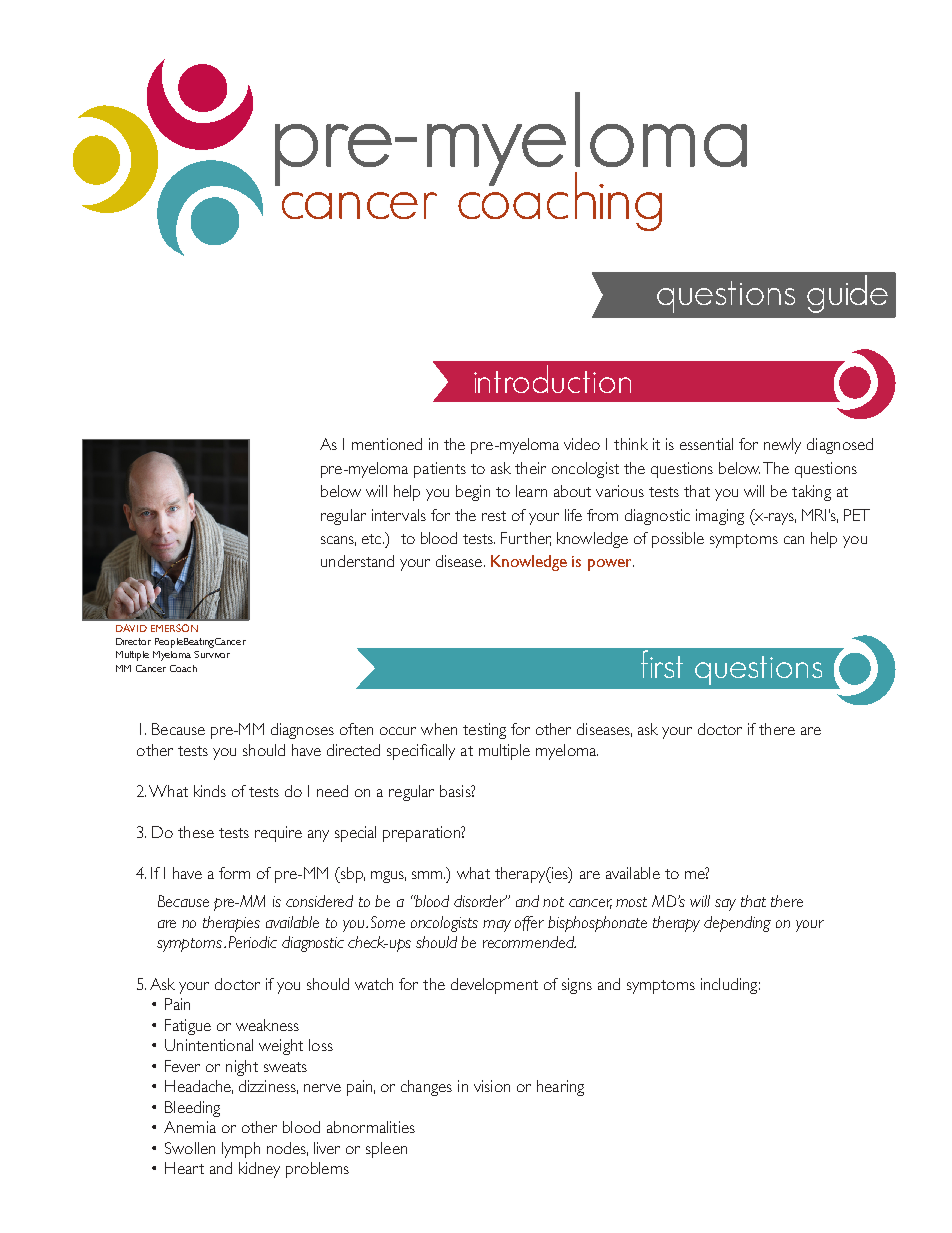 The width and height of the screenshot is (952, 1233). Describe the element at coordinates (338, 541) in the screenshot. I see `scans` at that location.
